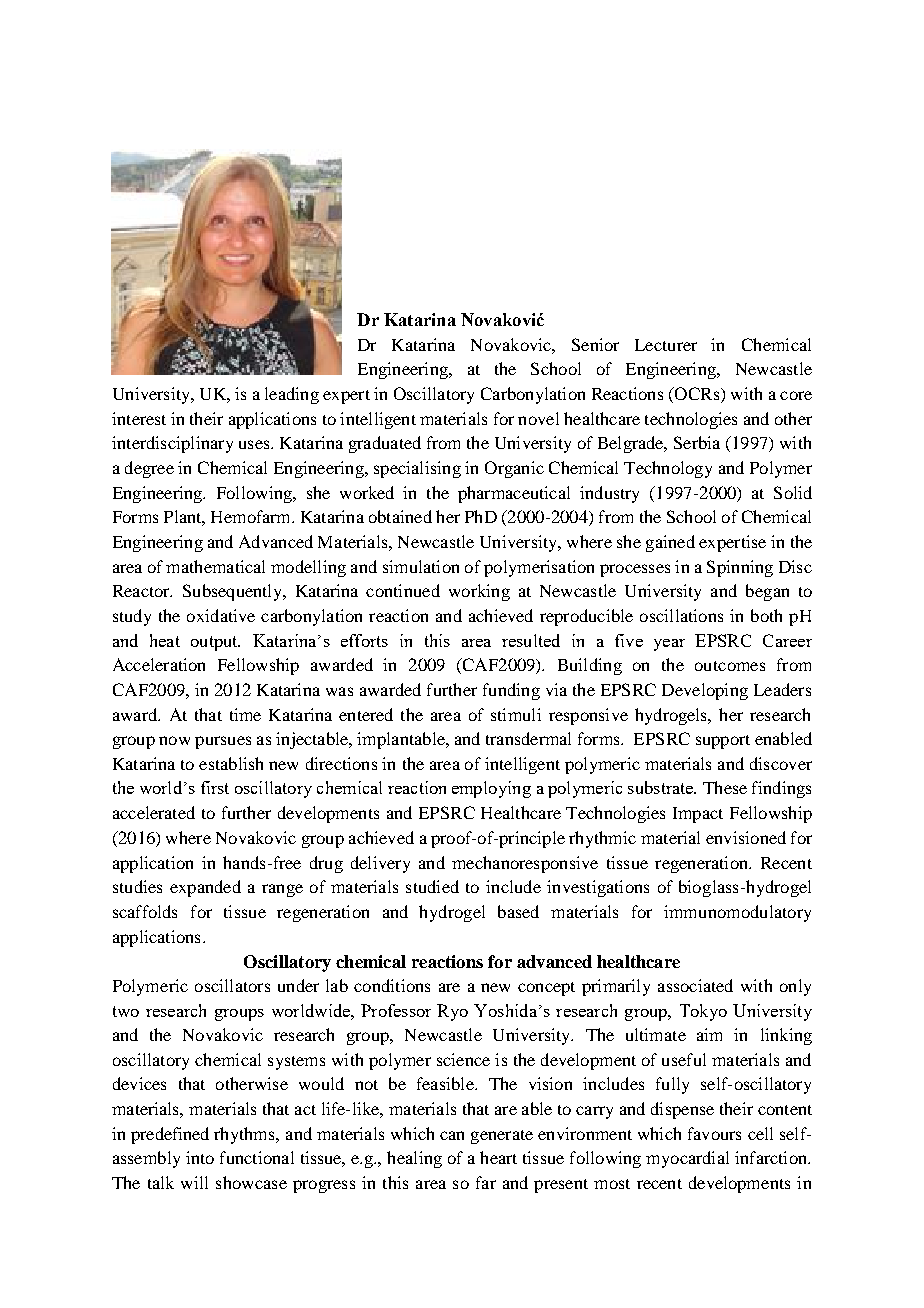  What do you see at coordinates (666, 345) in the image?
I see `Lecturer` at bounding box center [666, 345].
